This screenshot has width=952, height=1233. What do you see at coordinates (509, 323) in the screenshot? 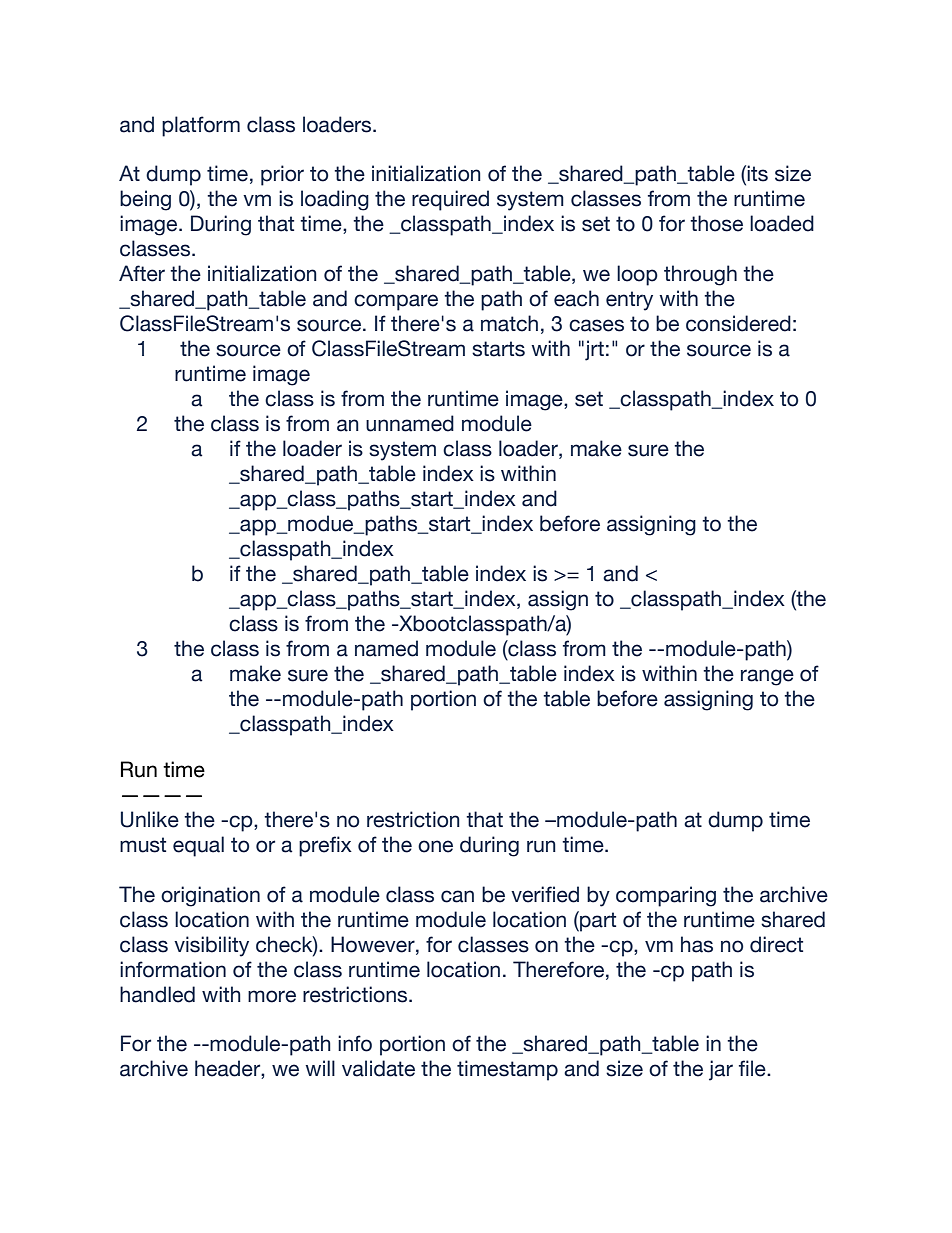
I see `match` at bounding box center [509, 323].
